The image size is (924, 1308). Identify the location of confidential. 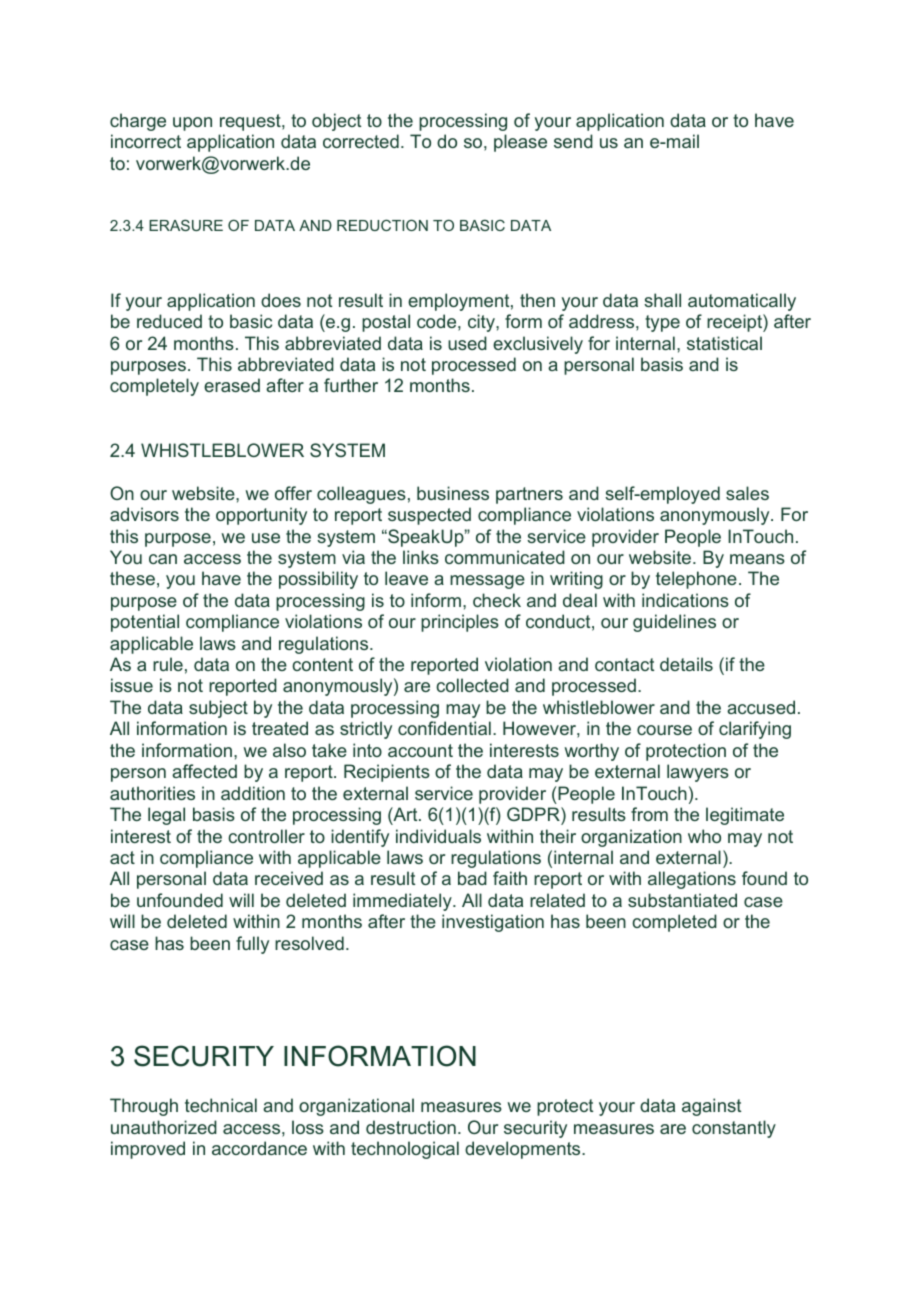
(444, 728).
